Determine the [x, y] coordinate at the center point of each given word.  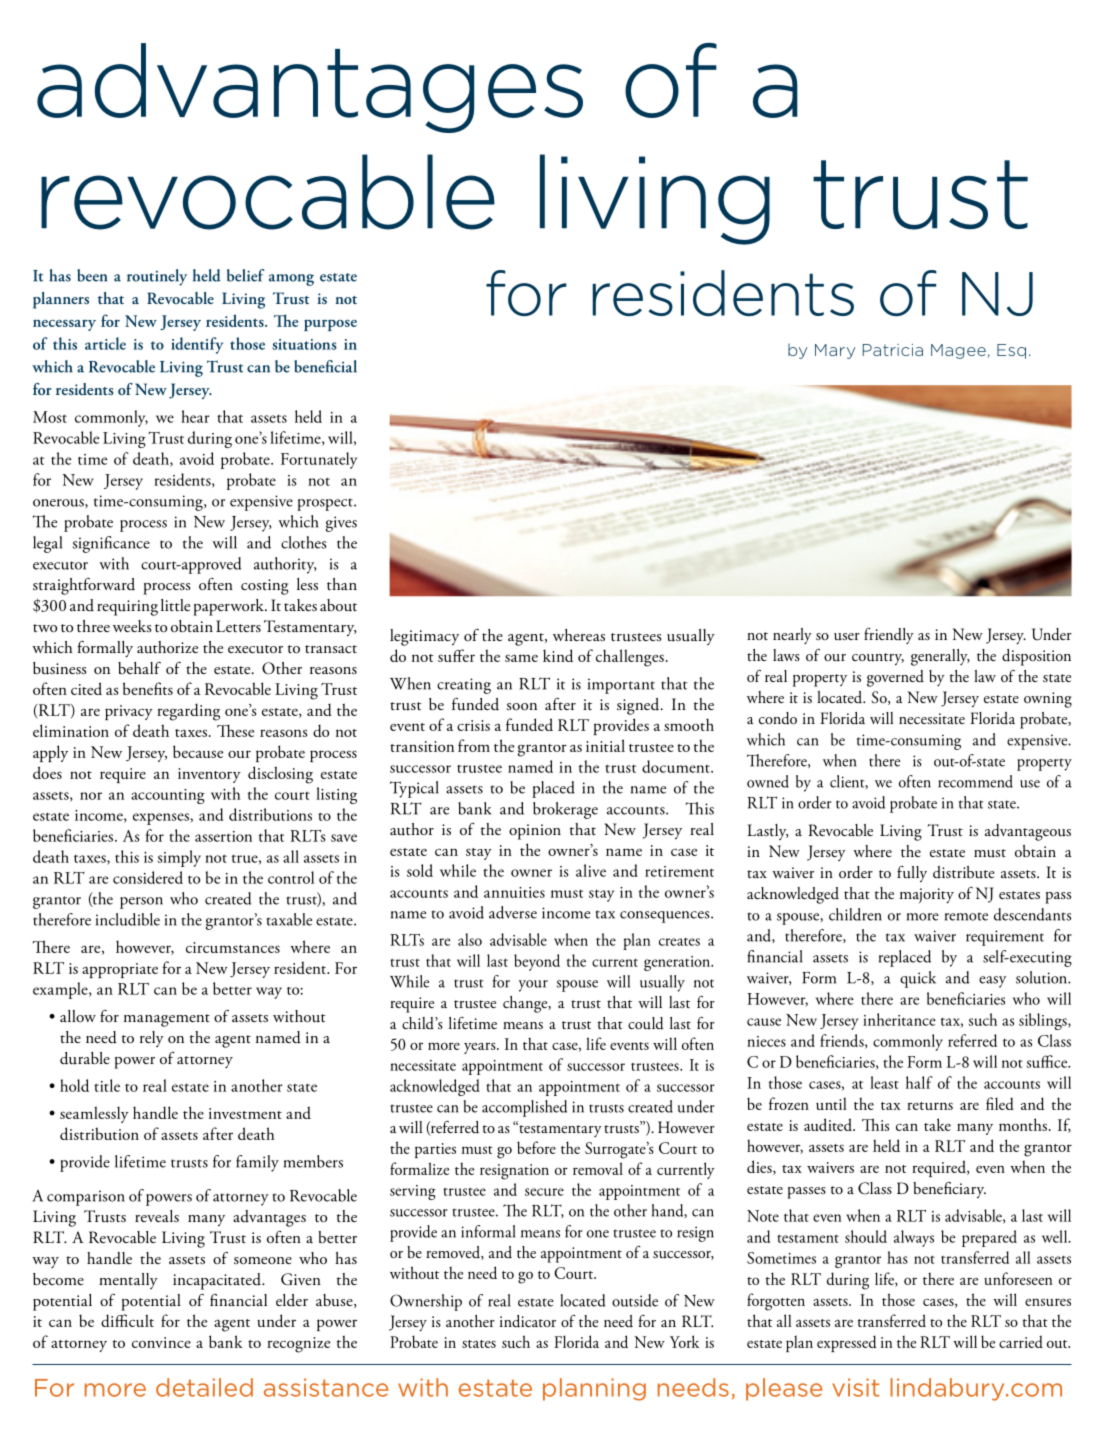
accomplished [524, 1108]
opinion [535, 832]
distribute [964, 872]
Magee [958, 351]
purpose [330, 325]
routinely [157, 277]
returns [930, 1106]
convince [161, 1342]
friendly [889, 636]
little [175, 605]
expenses [162, 819]
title [107, 1085]
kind [558, 655]
